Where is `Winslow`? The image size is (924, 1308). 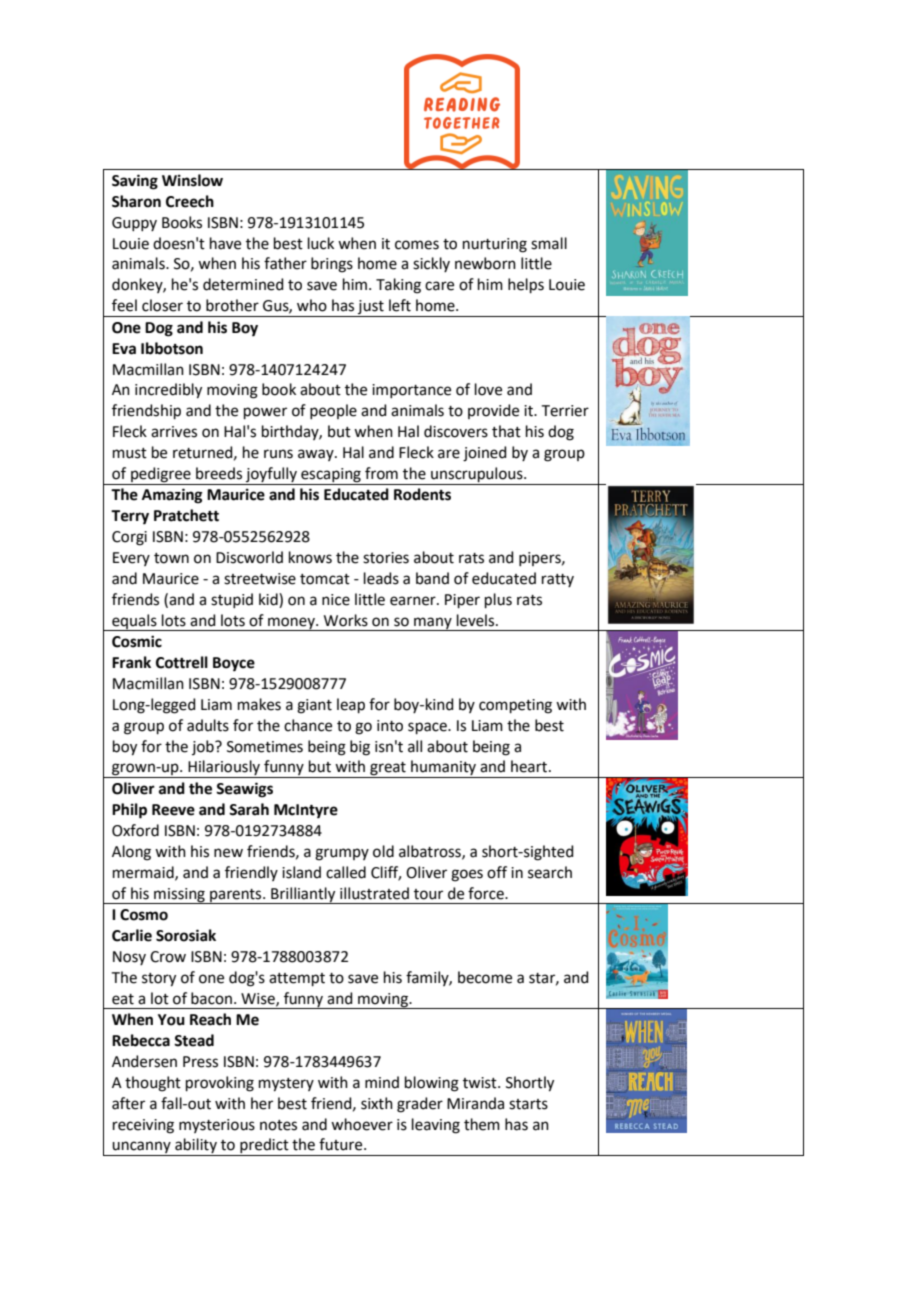 Winslow is located at coordinates (192, 180).
